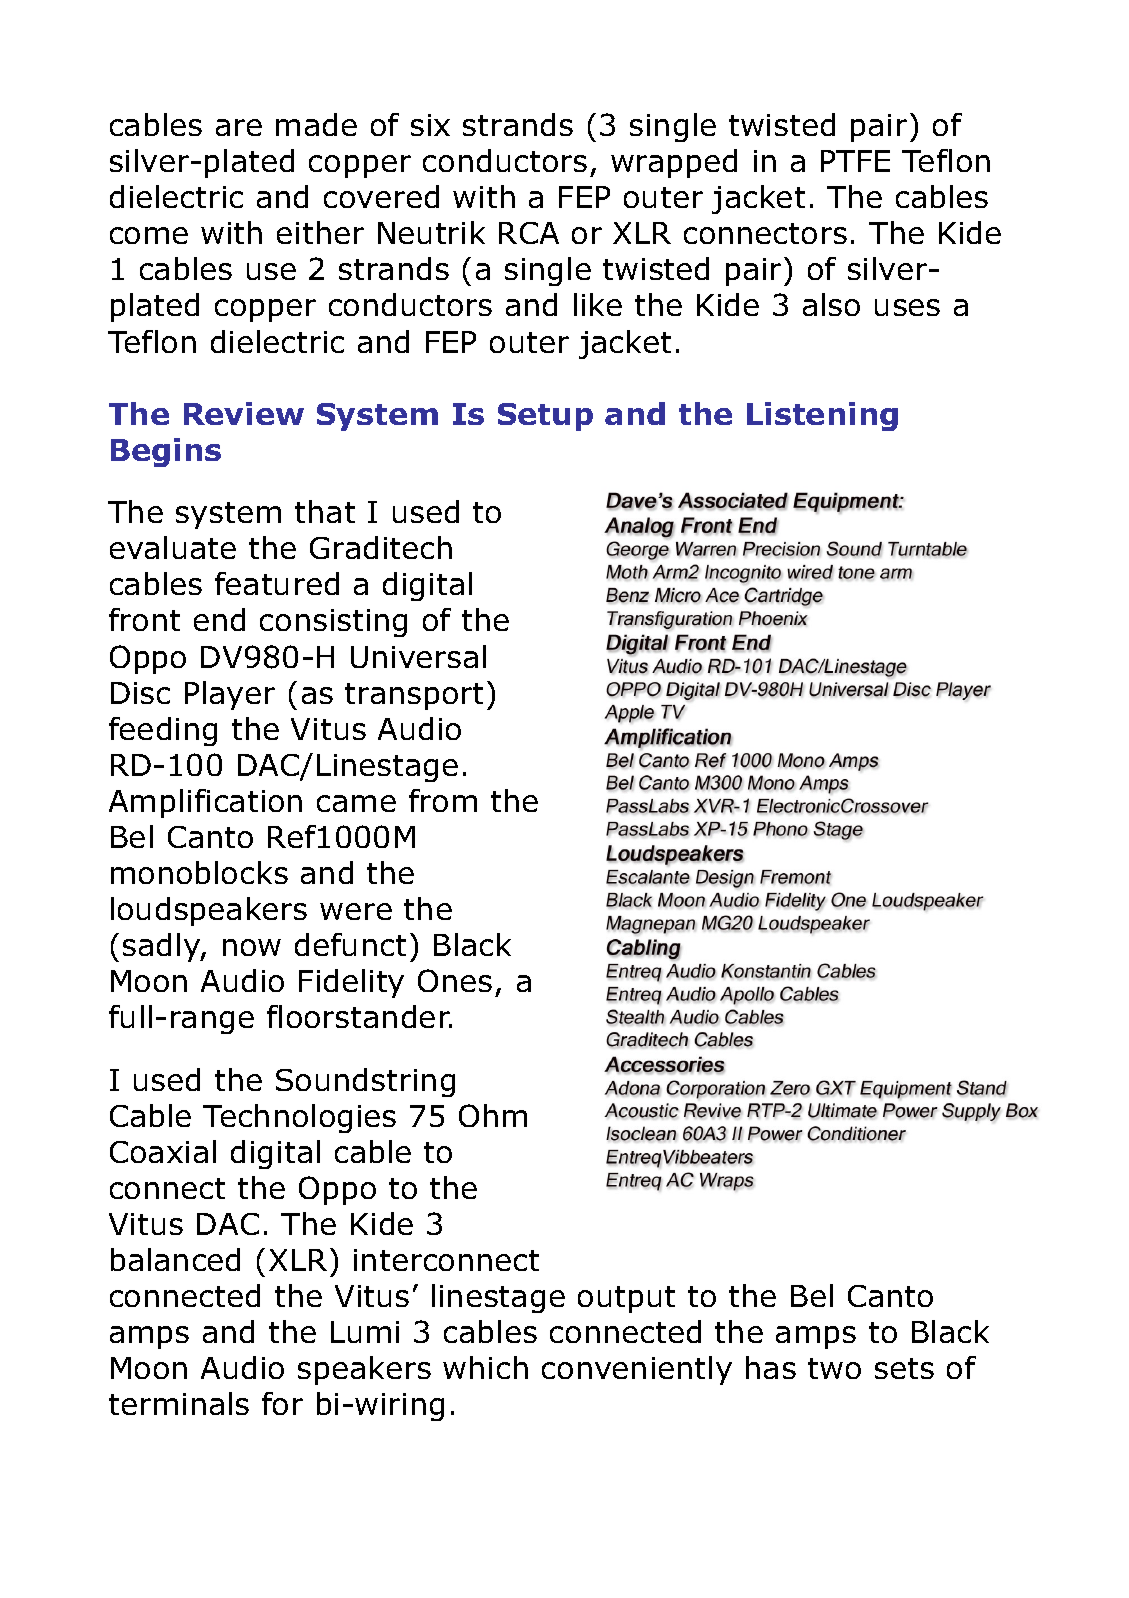  Describe the element at coordinates (239, 127) in the document. I see `are` at that location.
